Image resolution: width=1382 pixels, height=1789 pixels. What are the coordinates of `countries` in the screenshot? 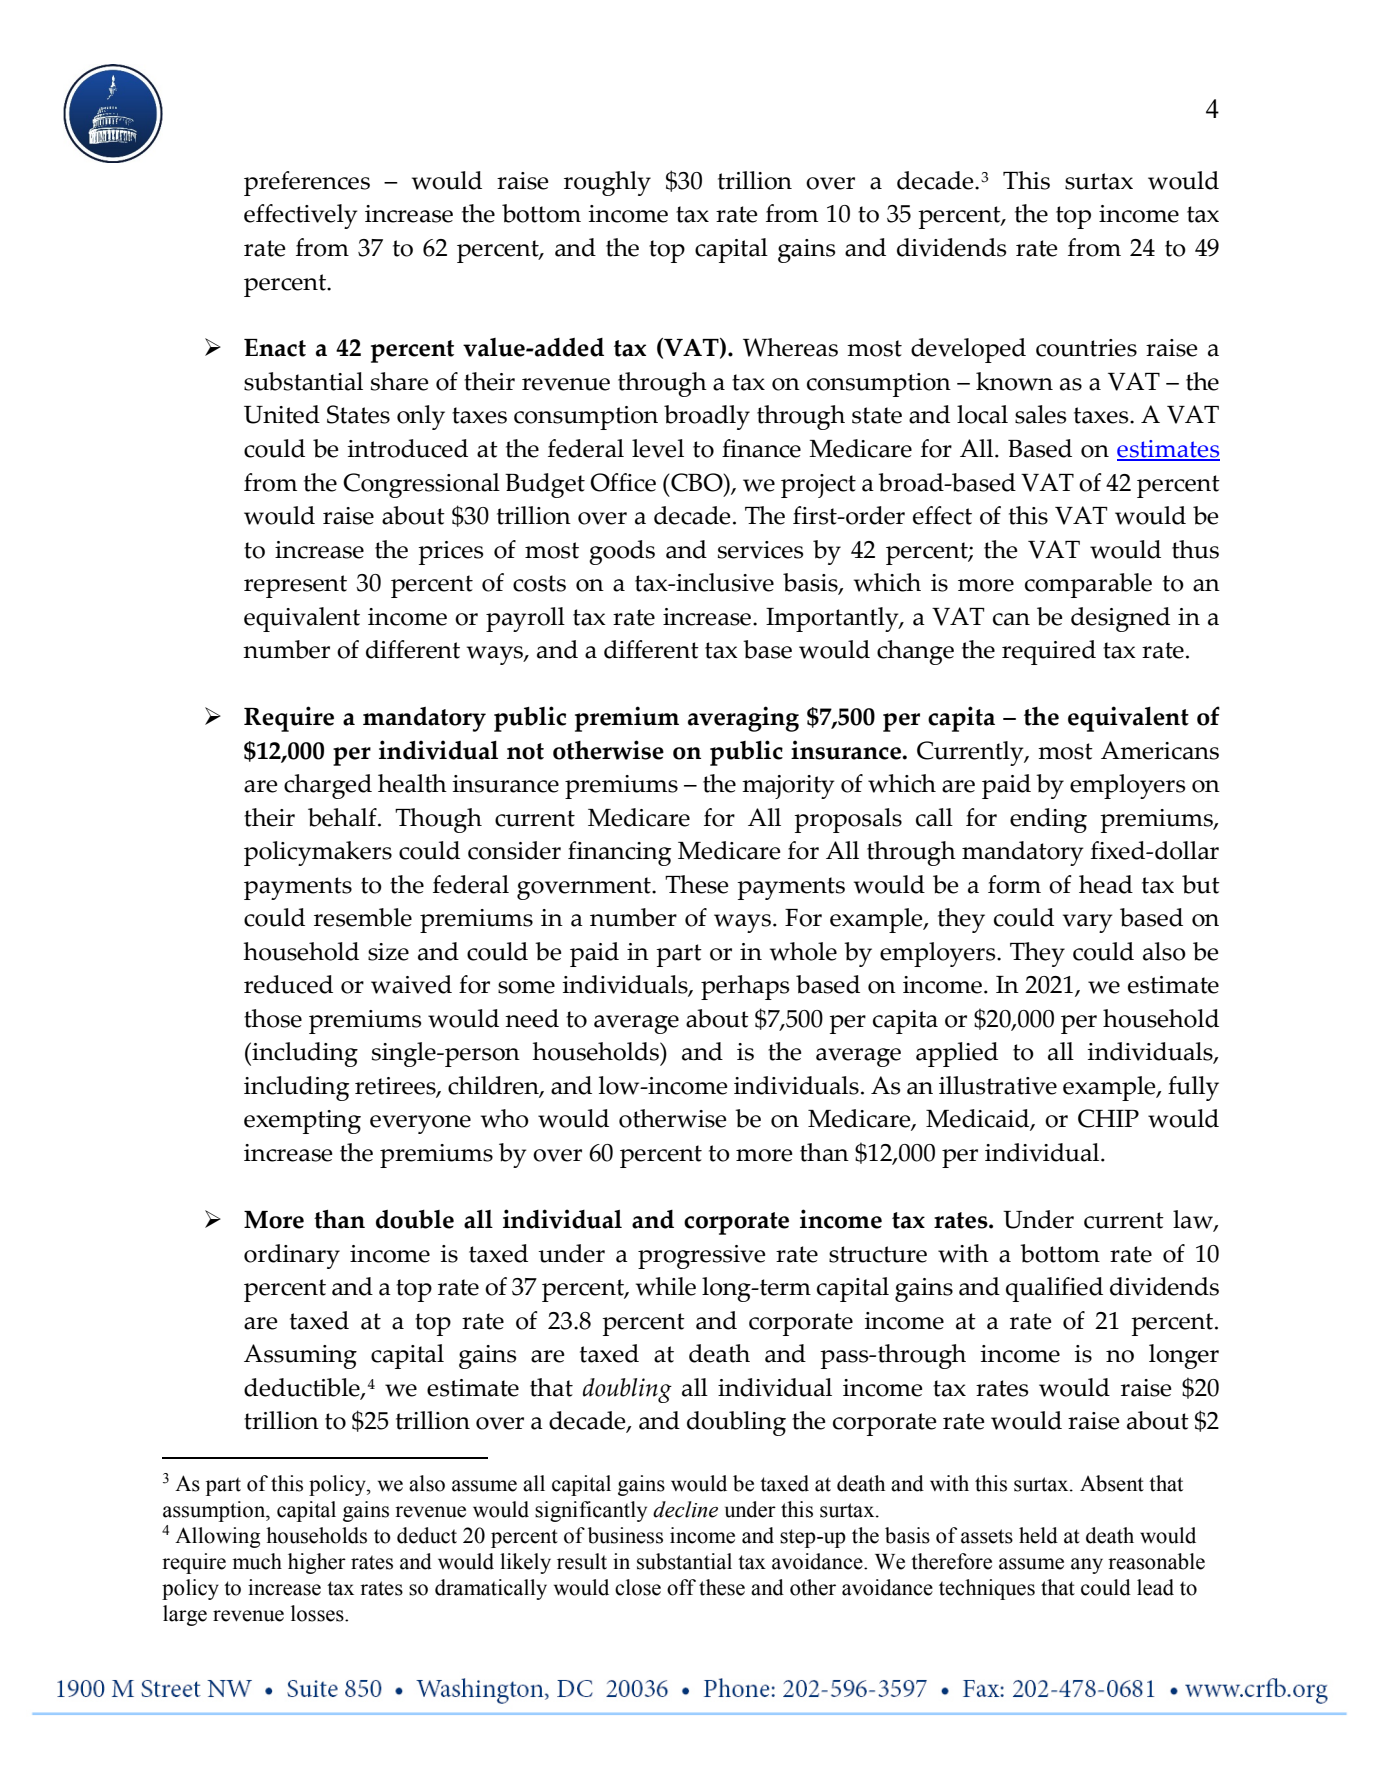 It's located at (1086, 348).
